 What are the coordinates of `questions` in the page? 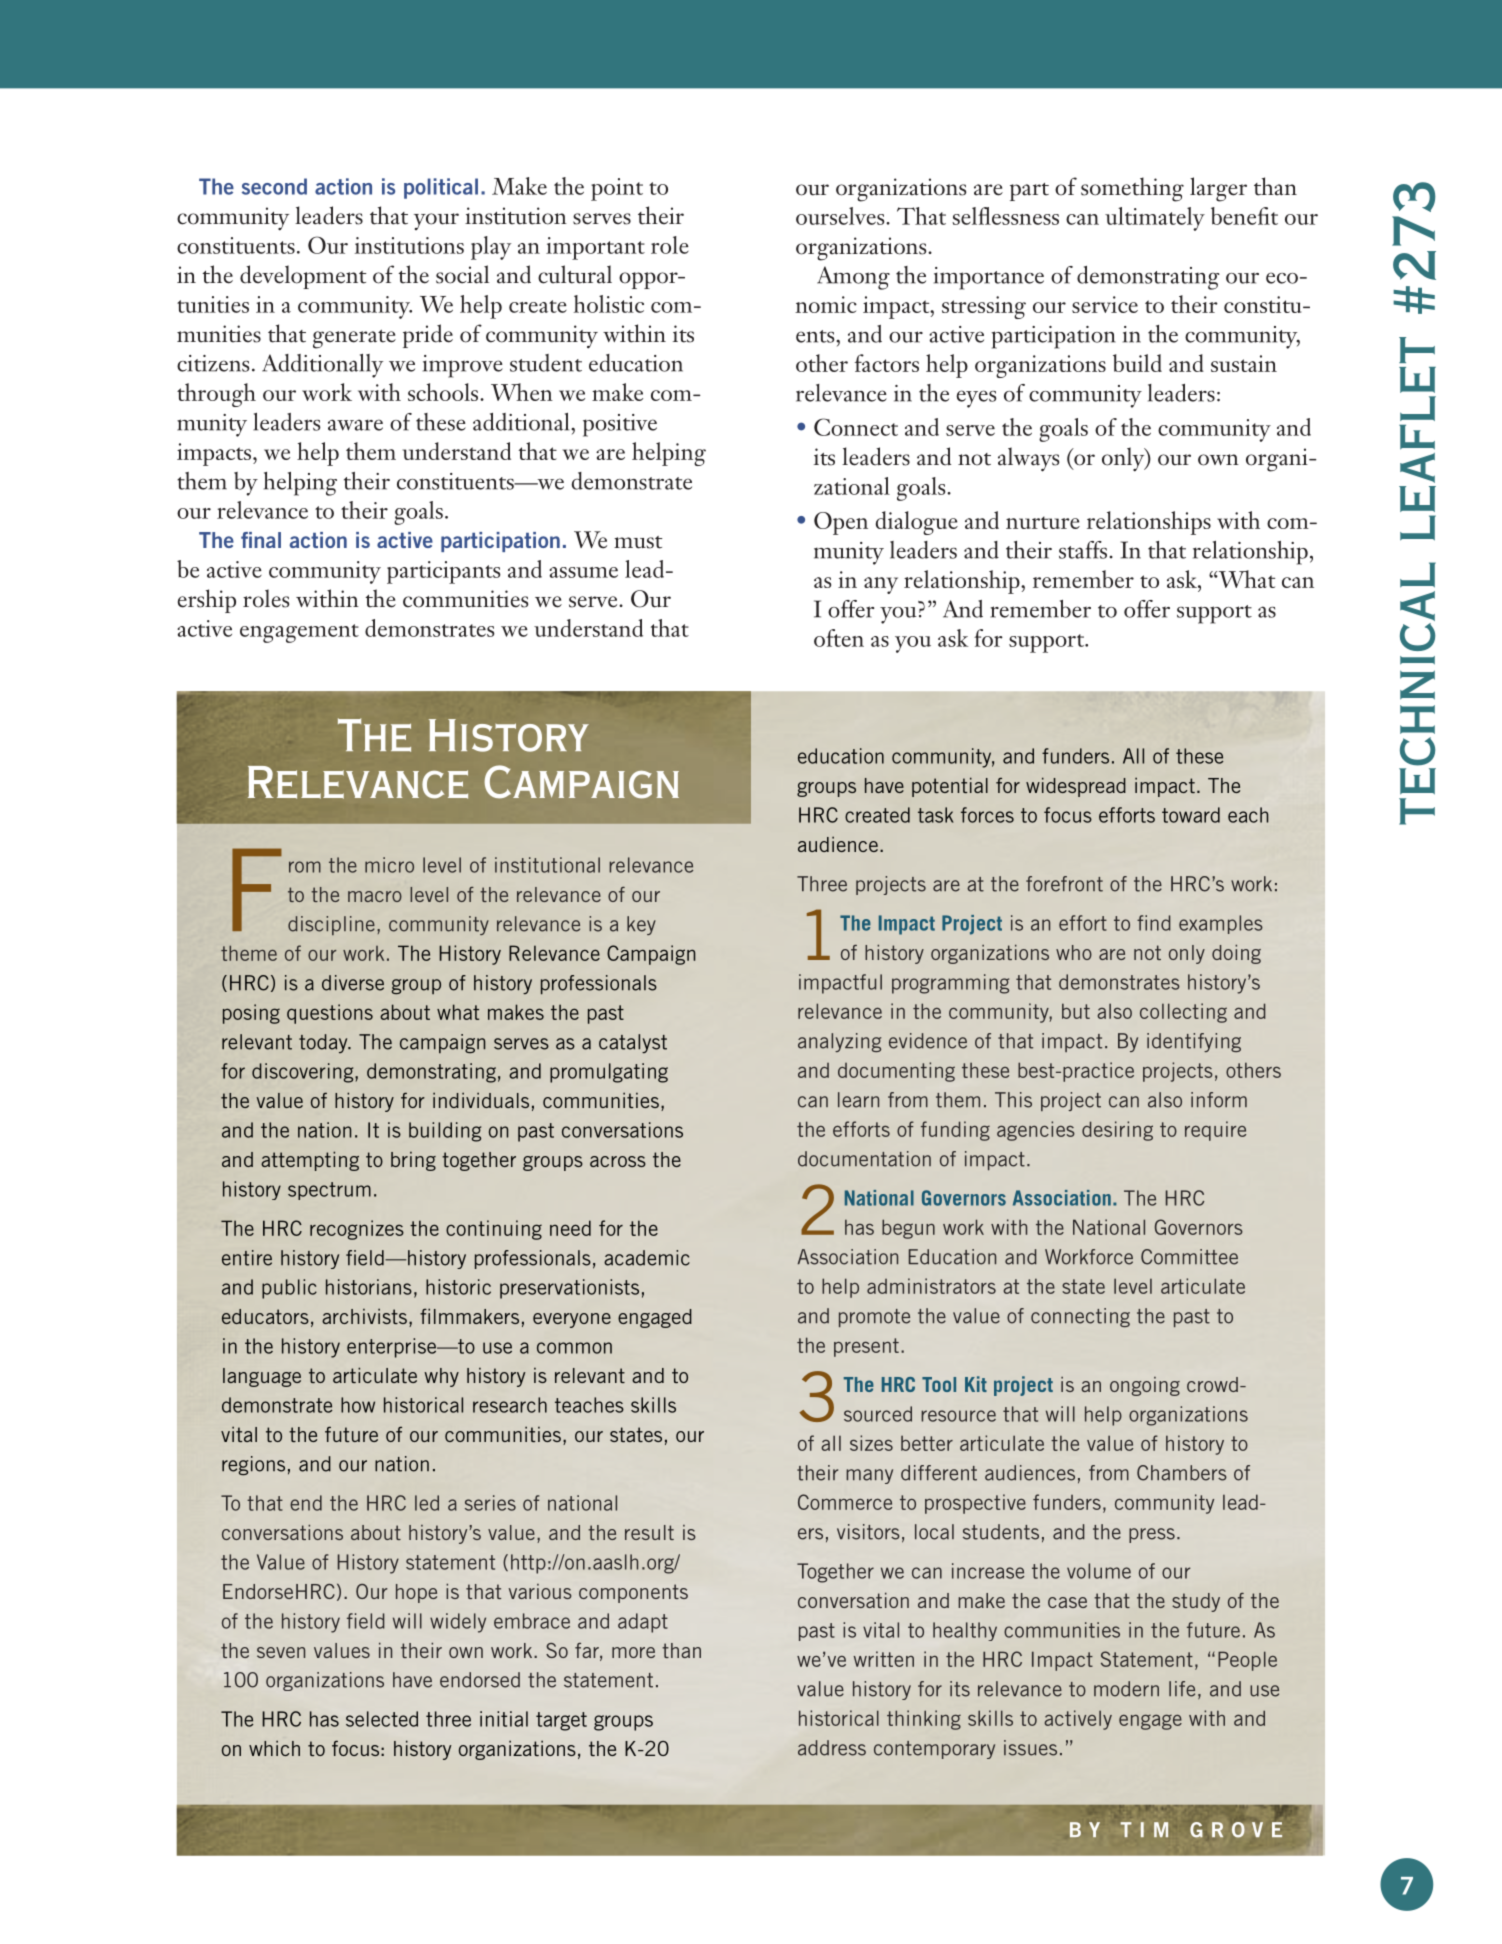 It's located at (330, 1014).
